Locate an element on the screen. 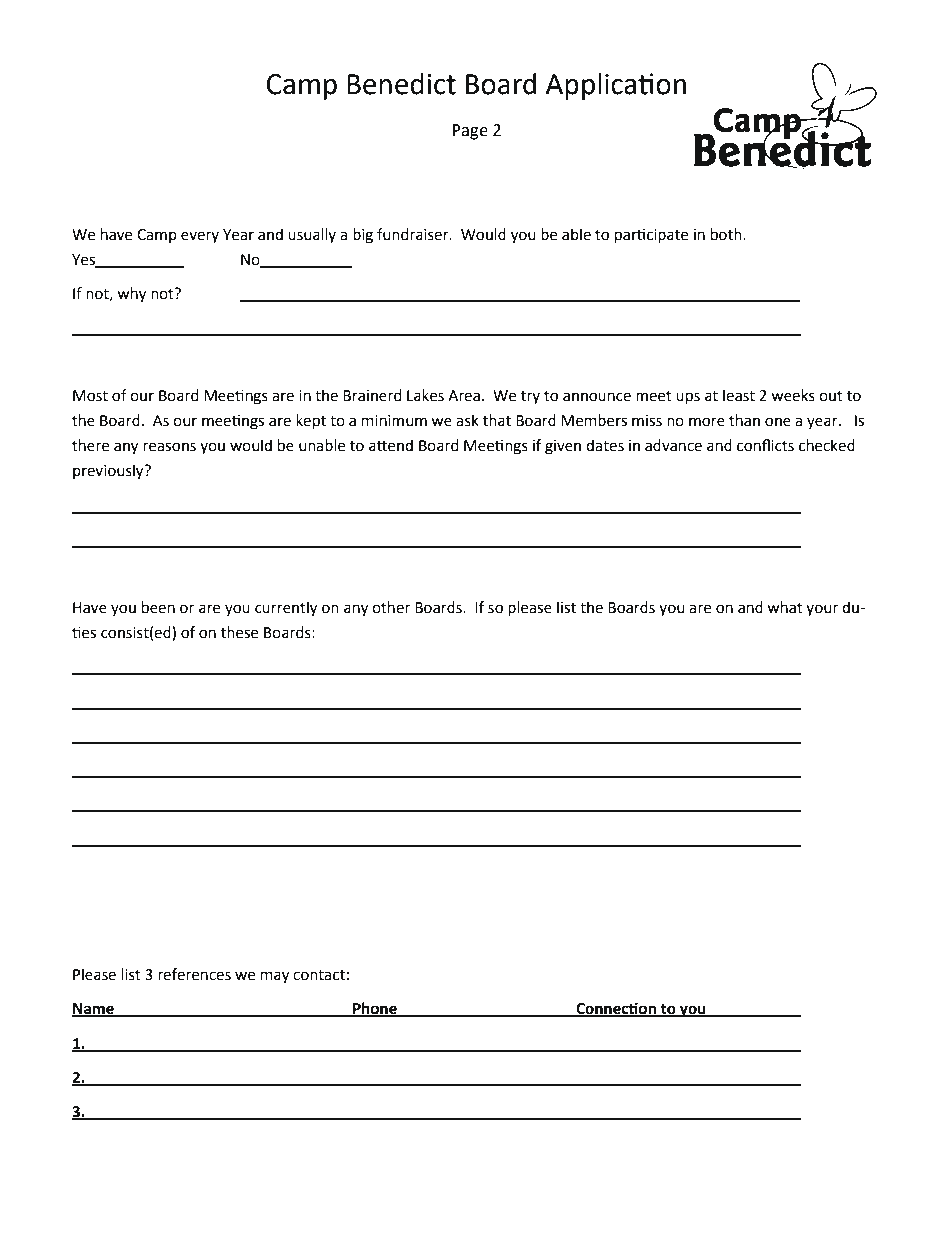 The width and height of the screenshot is (952, 1233). your is located at coordinates (822, 610).
